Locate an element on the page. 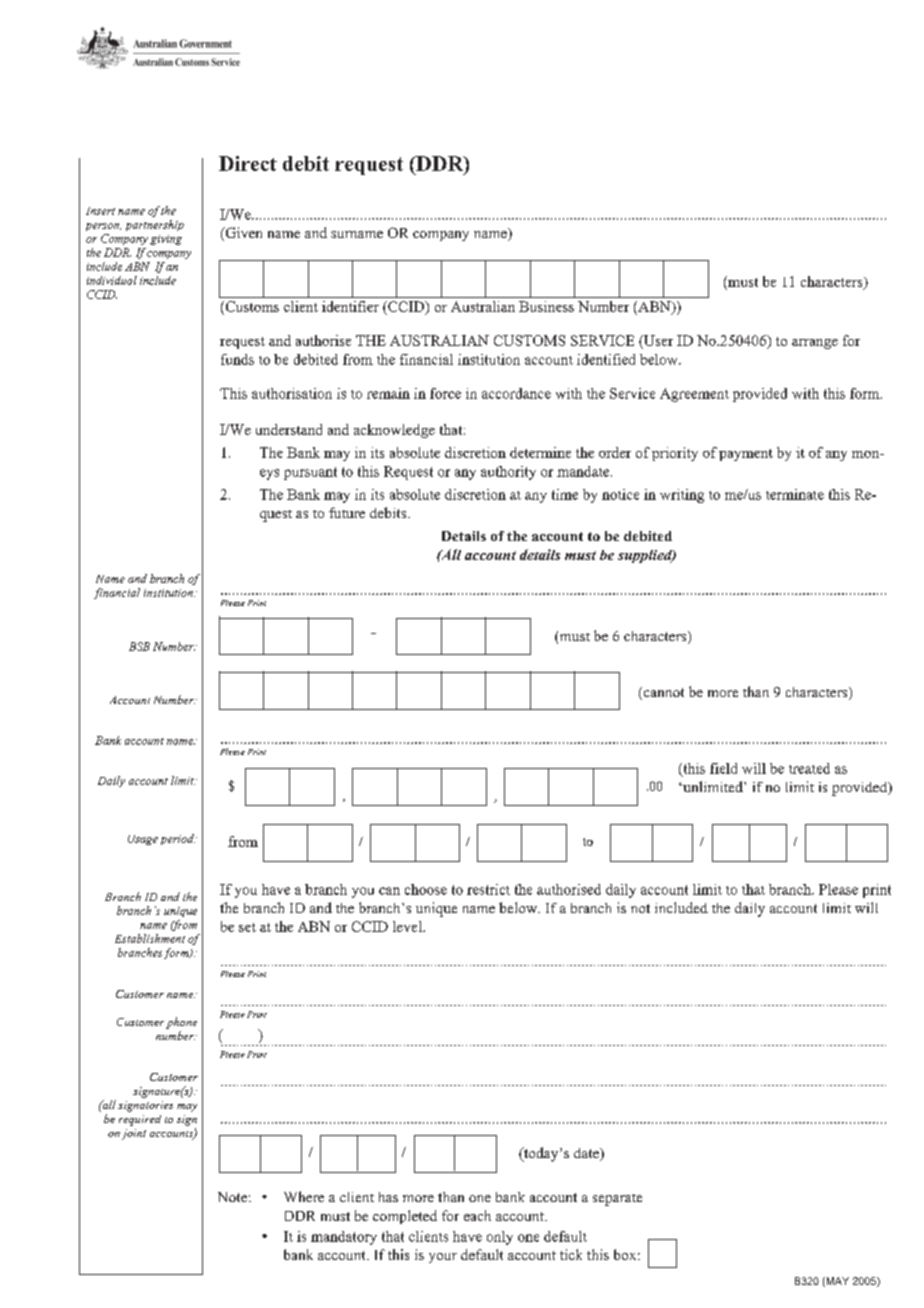 This page has height=1308, width=924. BSB is located at coordinates (139, 646).
